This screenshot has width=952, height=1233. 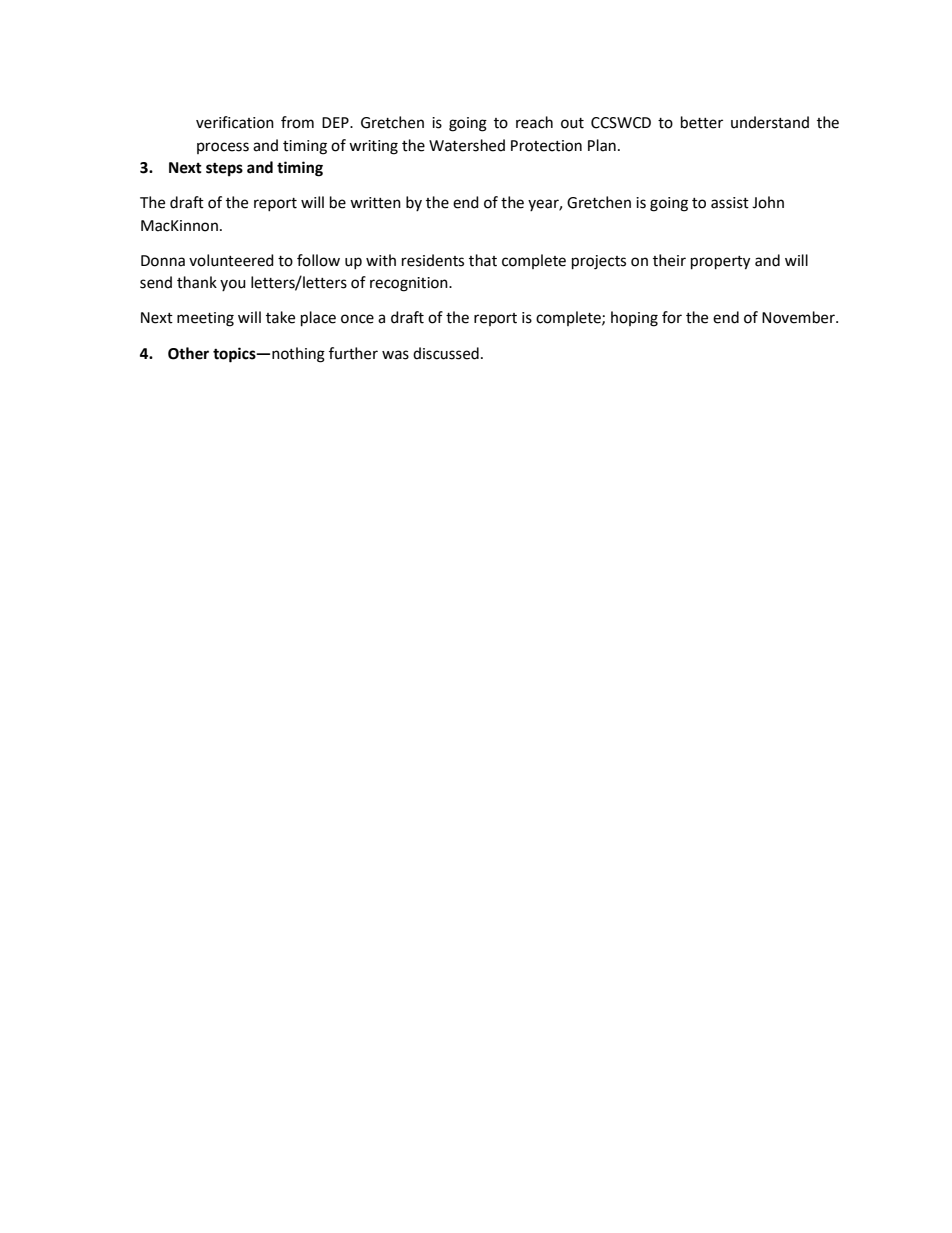 I want to click on for, so click(x=672, y=317).
